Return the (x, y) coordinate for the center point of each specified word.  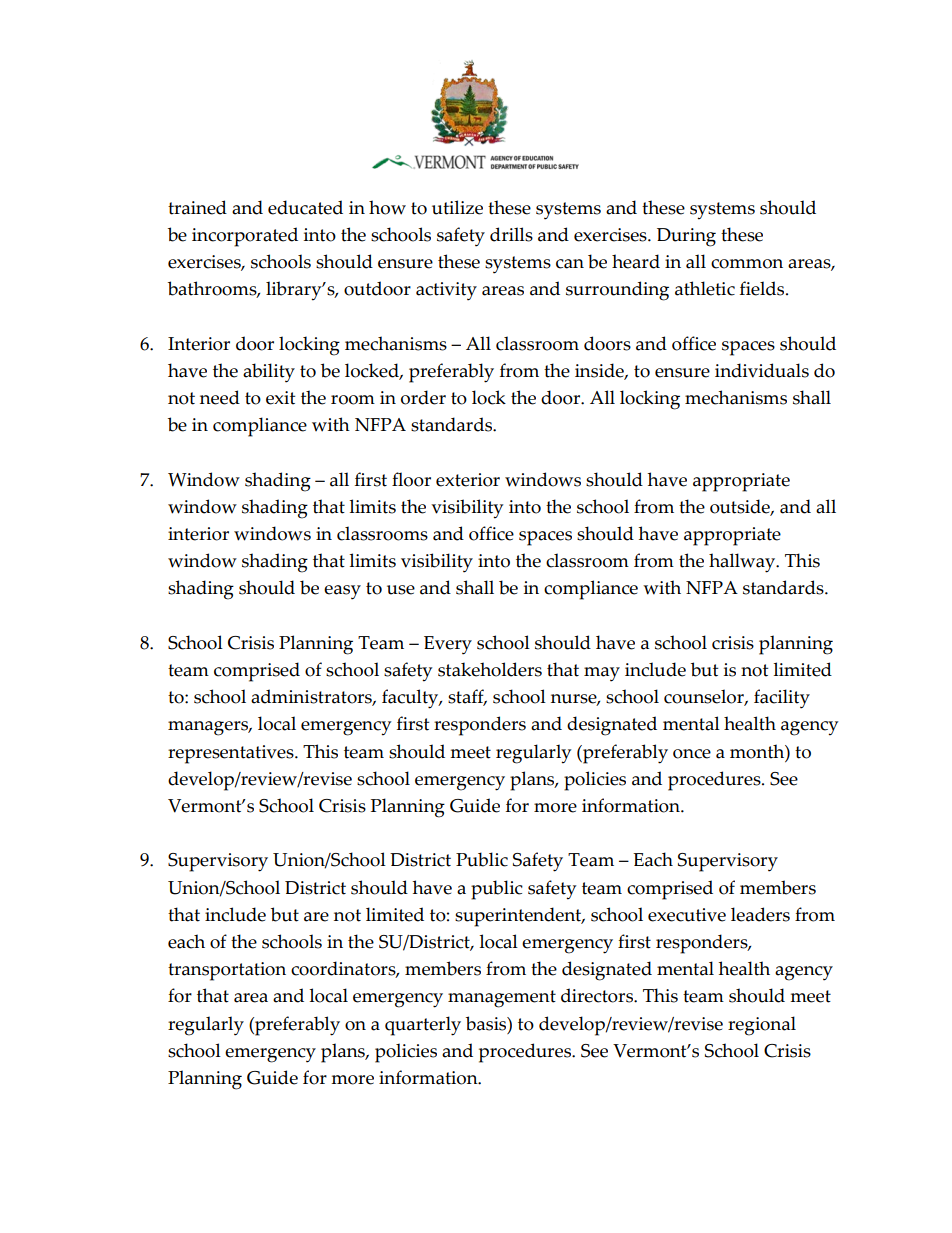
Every (448, 645)
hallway (743, 563)
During (686, 237)
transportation (227, 971)
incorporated (245, 237)
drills (511, 234)
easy (342, 592)
